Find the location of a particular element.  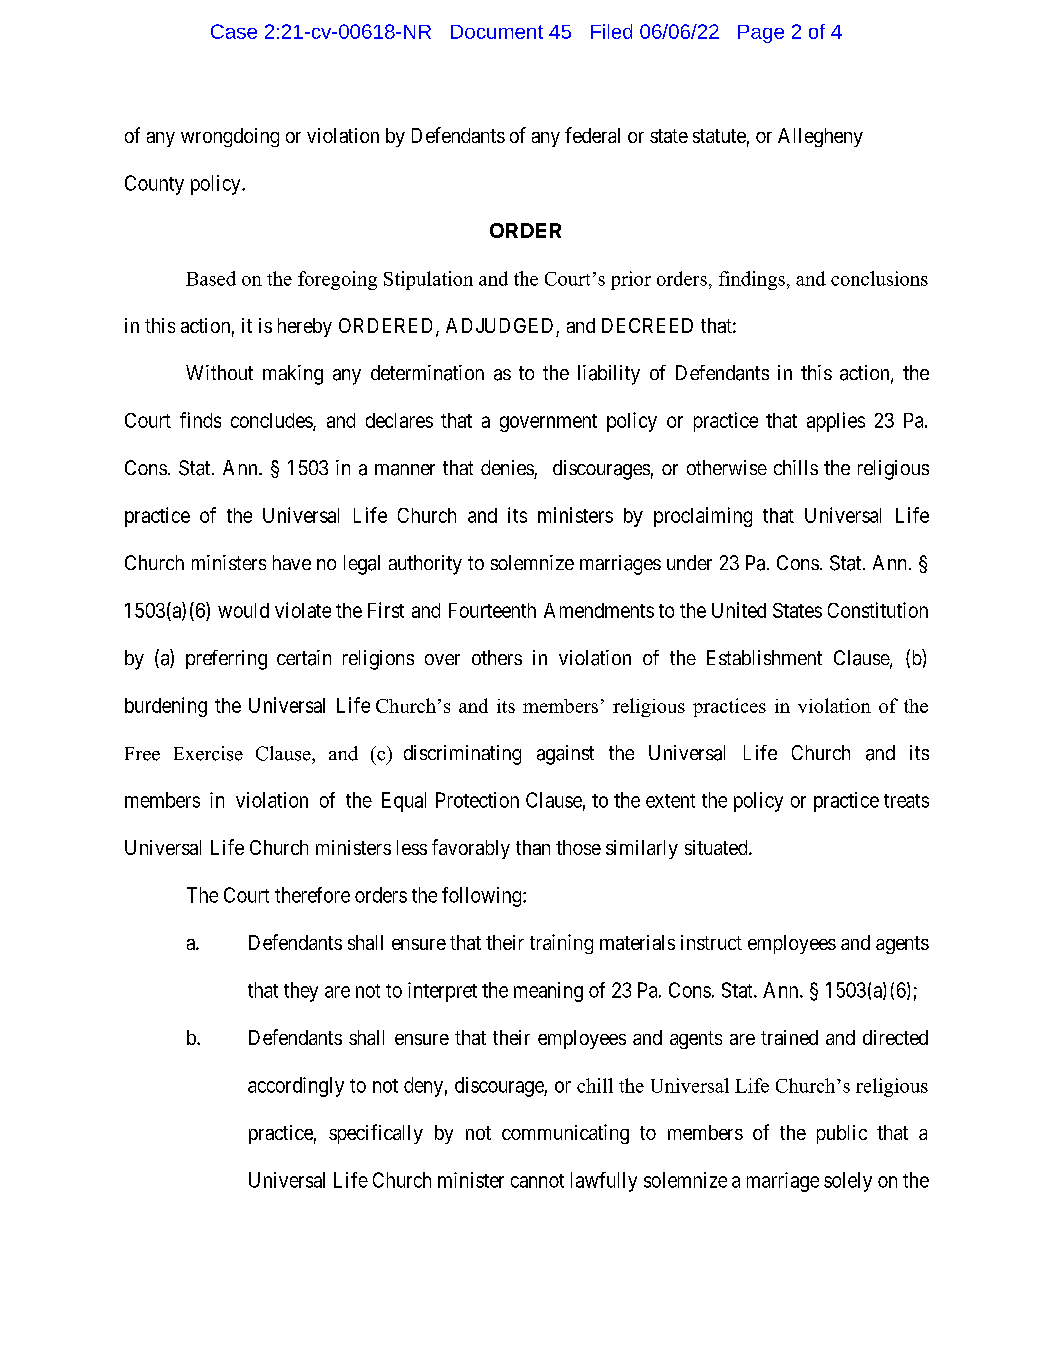

have is located at coordinates (292, 562).
